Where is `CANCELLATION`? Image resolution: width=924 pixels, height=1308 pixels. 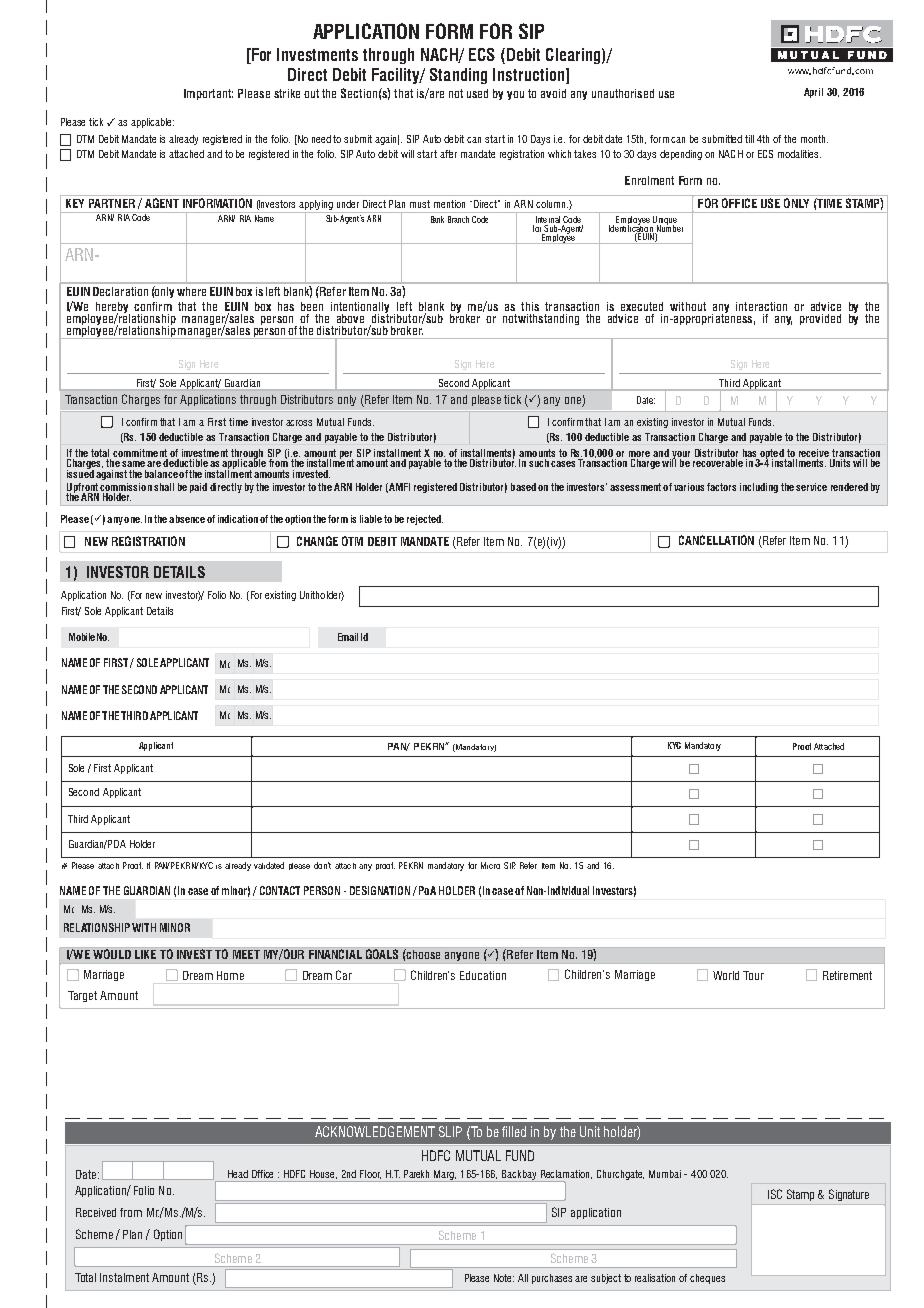 CANCELLATION is located at coordinates (716, 540).
